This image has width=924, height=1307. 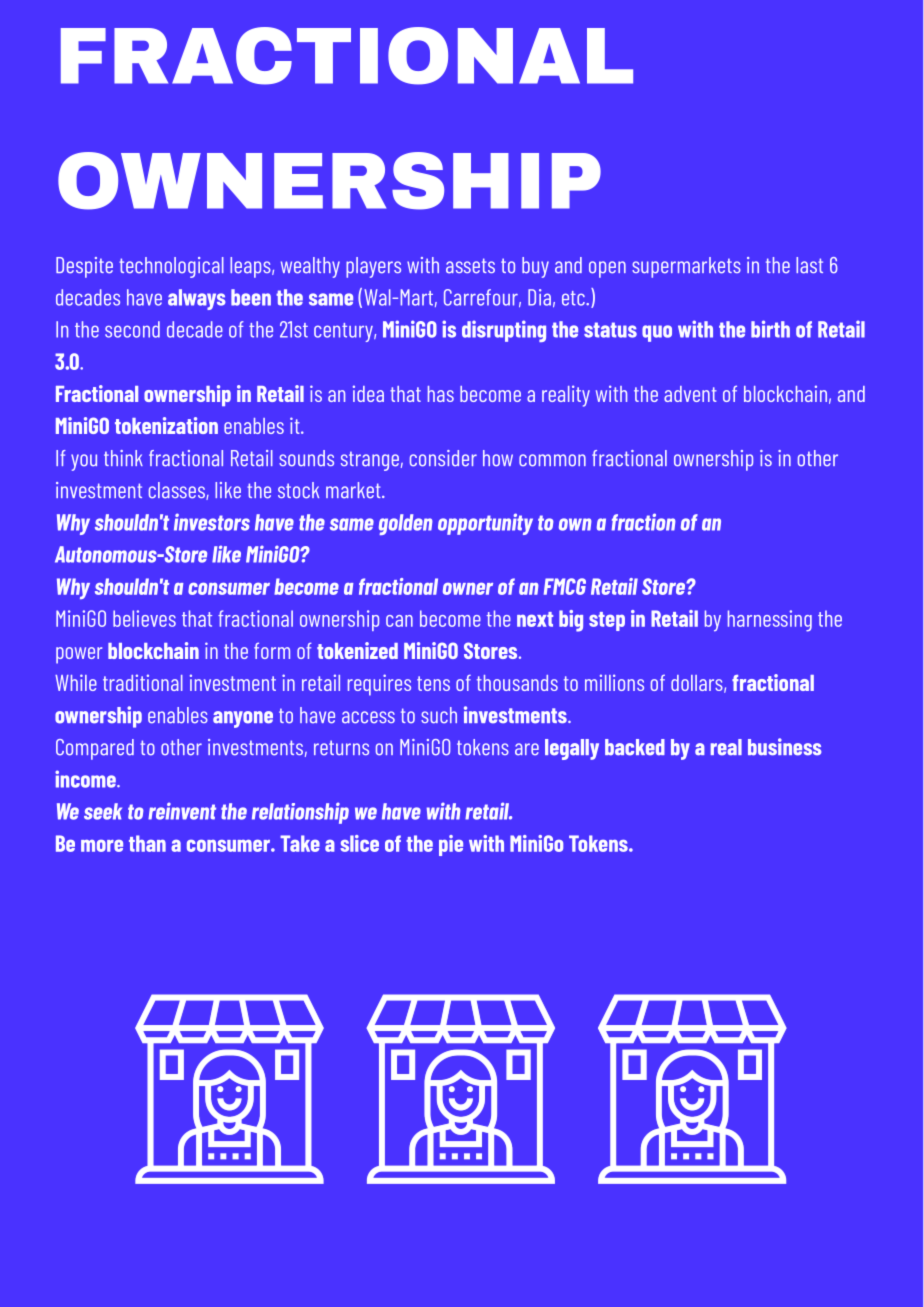 What do you see at coordinates (212, 522) in the image?
I see `investors` at bounding box center [212, 522].
